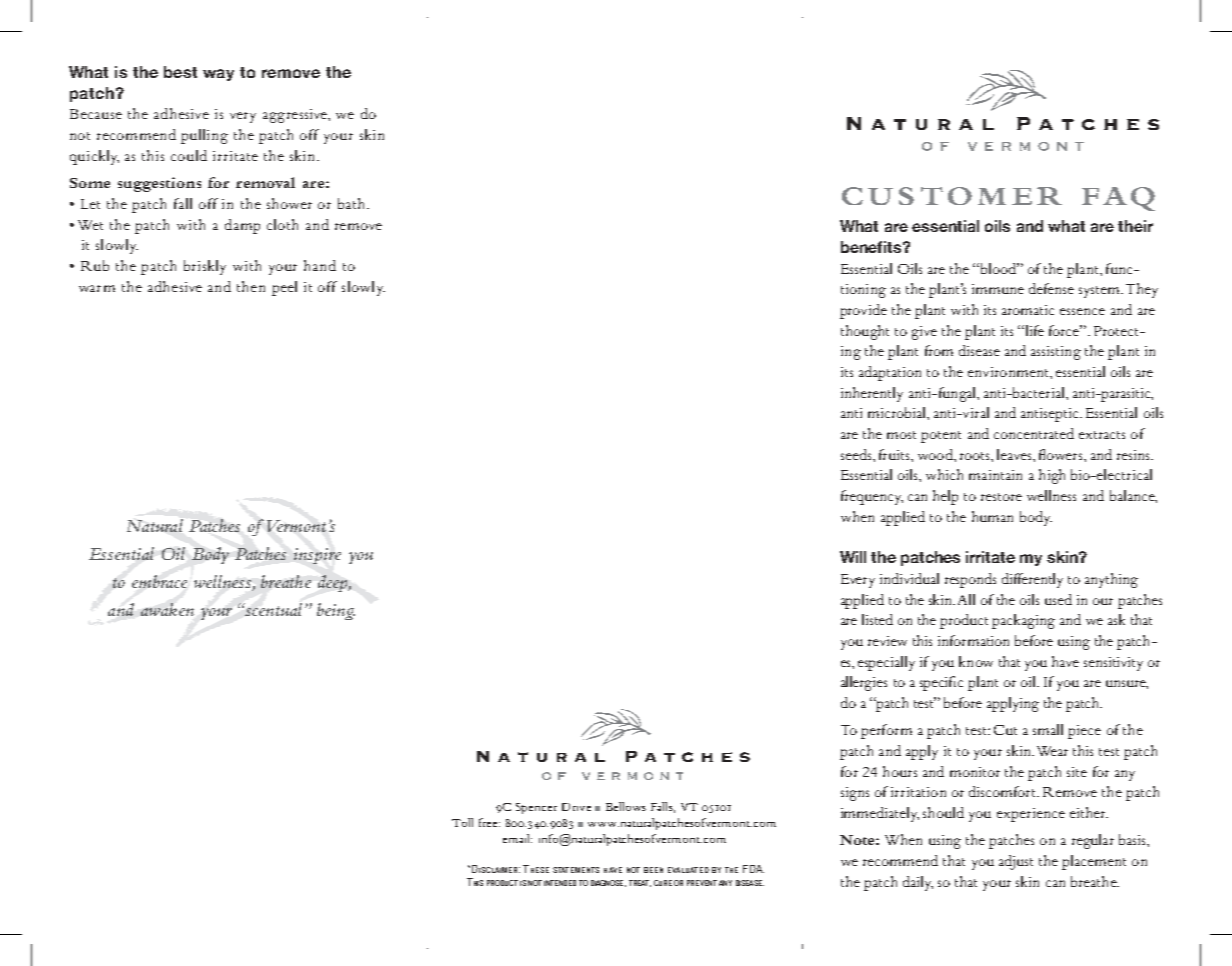 This document has width=1232, height=966. I want to click on way, so click(218, 75).
